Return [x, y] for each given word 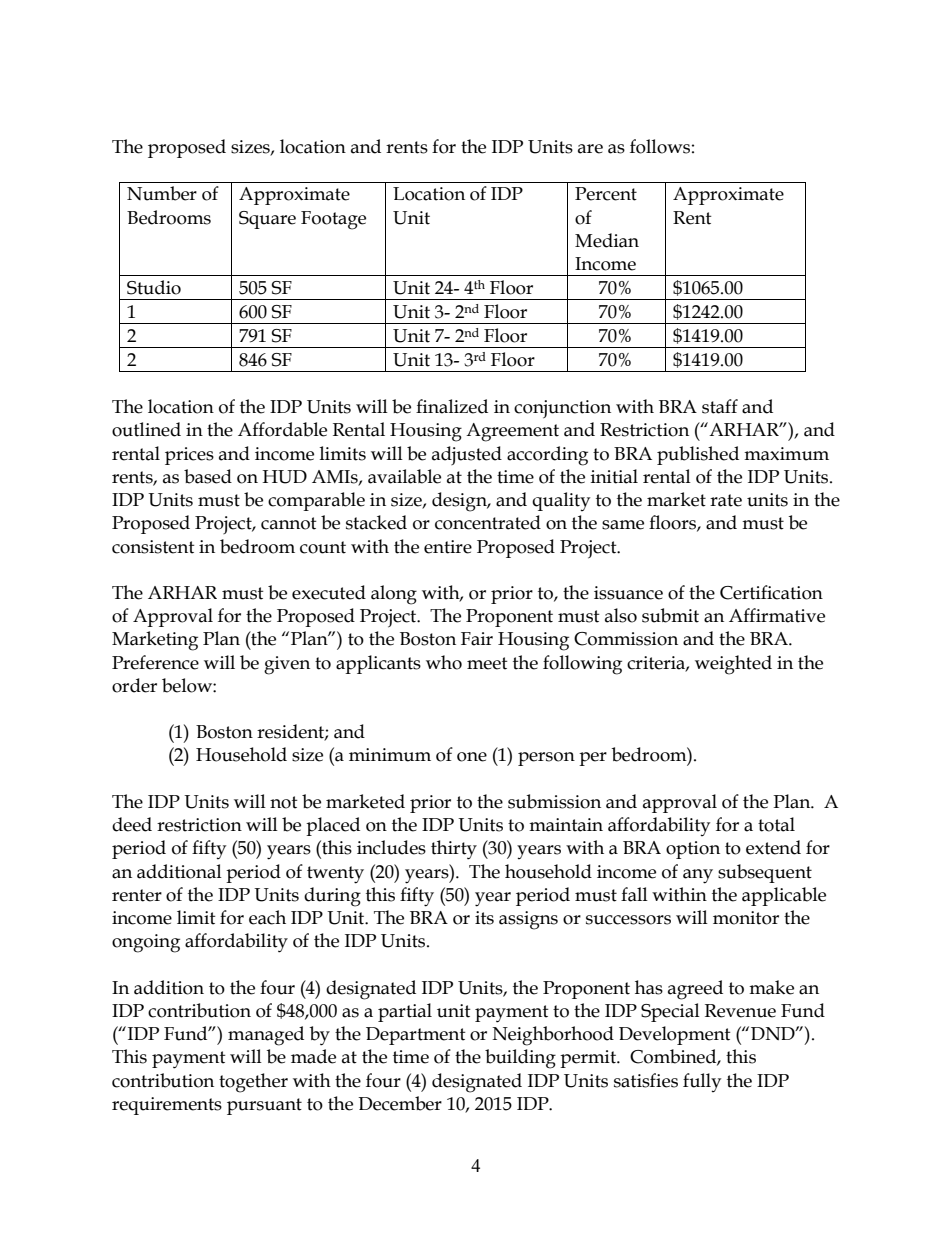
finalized [452, 406]
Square [267, 220]
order [134, 685]
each [267, 917]
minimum [390, 755]
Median [607, 240]
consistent [153, 547]
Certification [771, 592]
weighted [733, 665]
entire [448, 547]
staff [720, 406]
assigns [528, 920]
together [253, 1083]
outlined [146, 429]
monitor [746, 918]
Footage [333, 220]
